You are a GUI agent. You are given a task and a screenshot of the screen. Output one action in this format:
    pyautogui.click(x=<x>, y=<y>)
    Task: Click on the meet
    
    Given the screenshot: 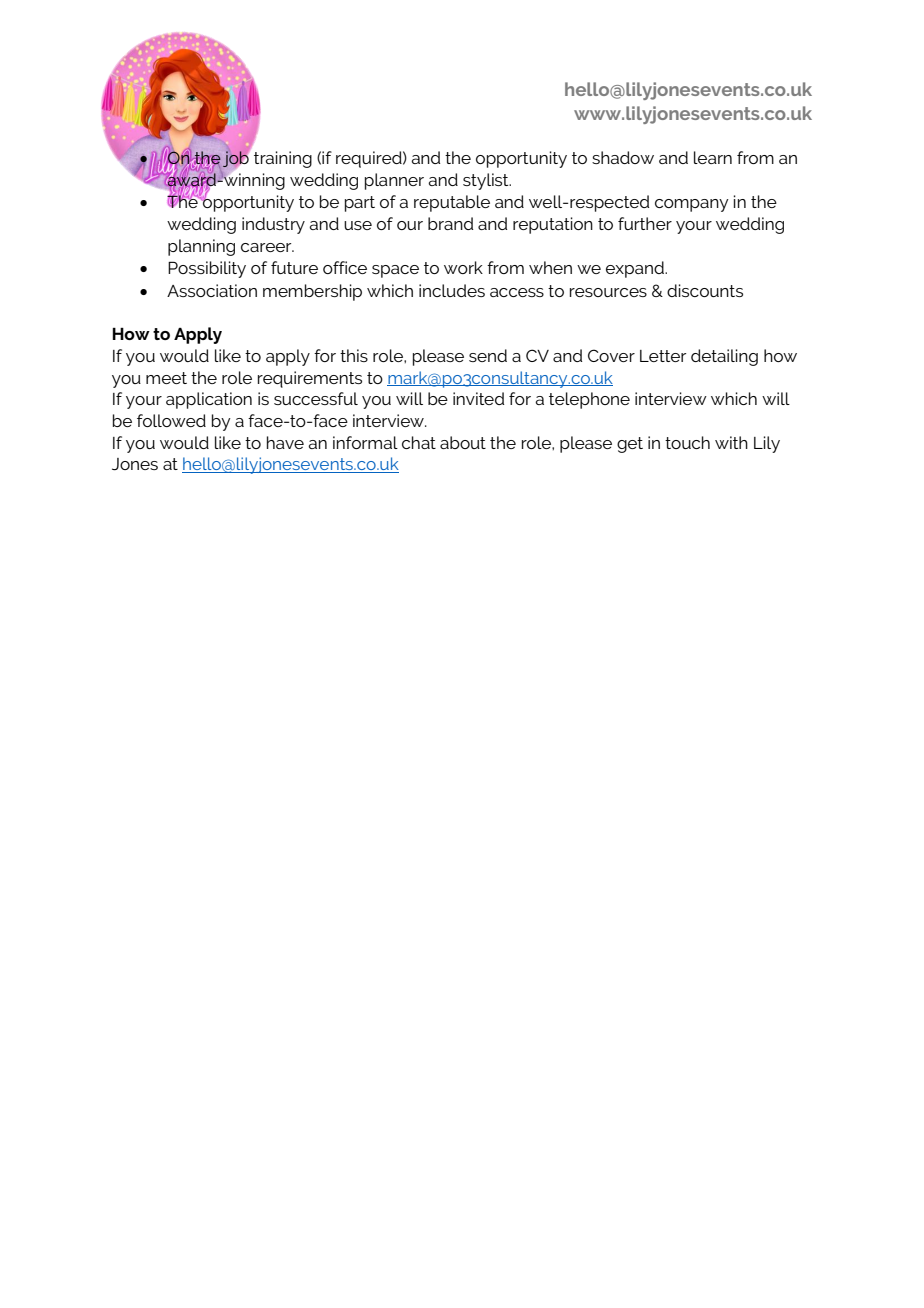 What is the action you would take?
    pyautogui.click(x=166, y=378)
